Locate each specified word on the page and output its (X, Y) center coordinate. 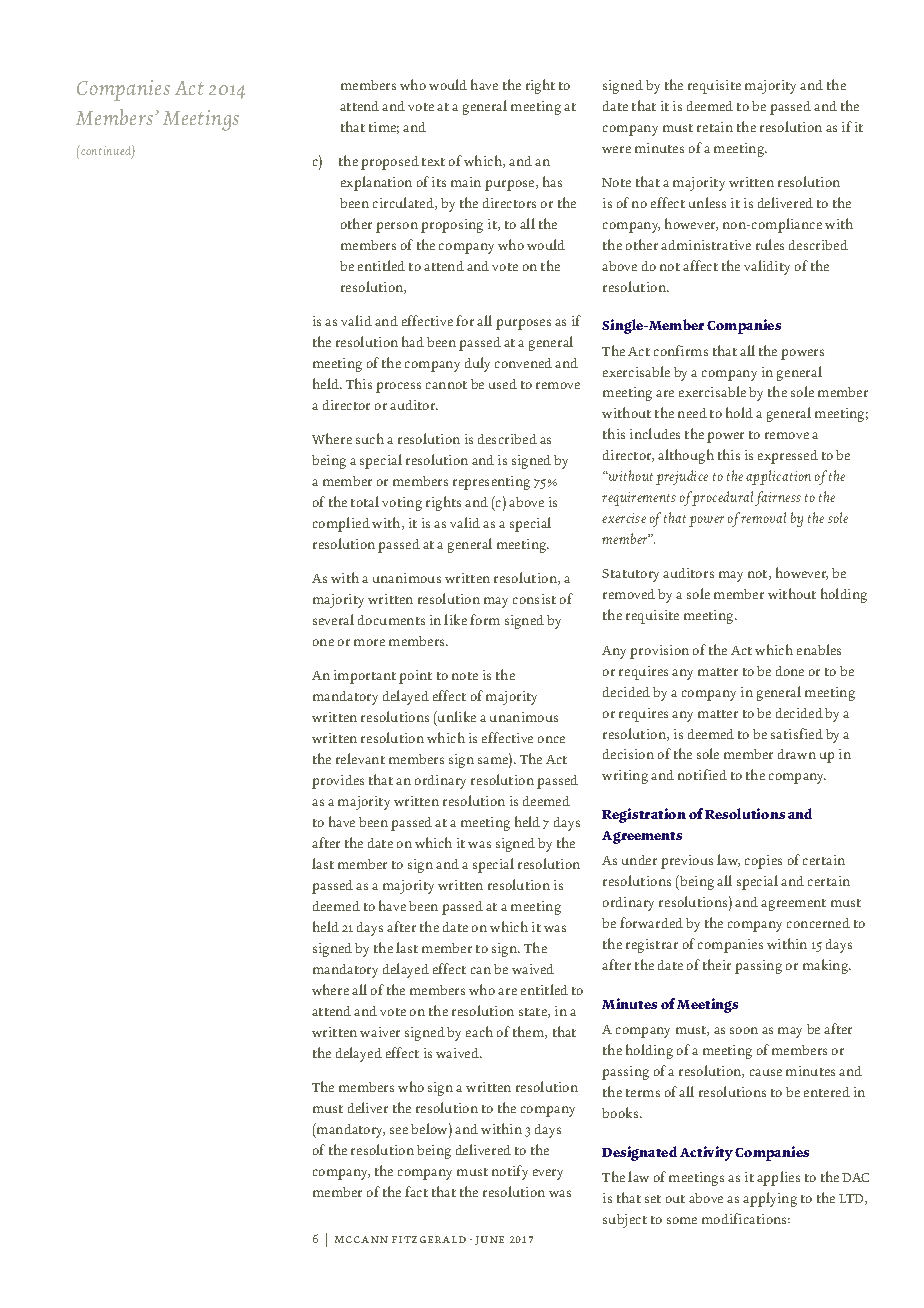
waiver (380, 1032)
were (616, 149)
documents (391, 620)
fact (416, 1191)
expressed (788, 457)
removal (763, 517)
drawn (797, 754)
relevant (360, 758)
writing (625, 777)
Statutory (630, 575)
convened (523, 363)
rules (770, 244)
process (398, 387)
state (534, 1013)
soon (744, 1030)
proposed (390, 163)
